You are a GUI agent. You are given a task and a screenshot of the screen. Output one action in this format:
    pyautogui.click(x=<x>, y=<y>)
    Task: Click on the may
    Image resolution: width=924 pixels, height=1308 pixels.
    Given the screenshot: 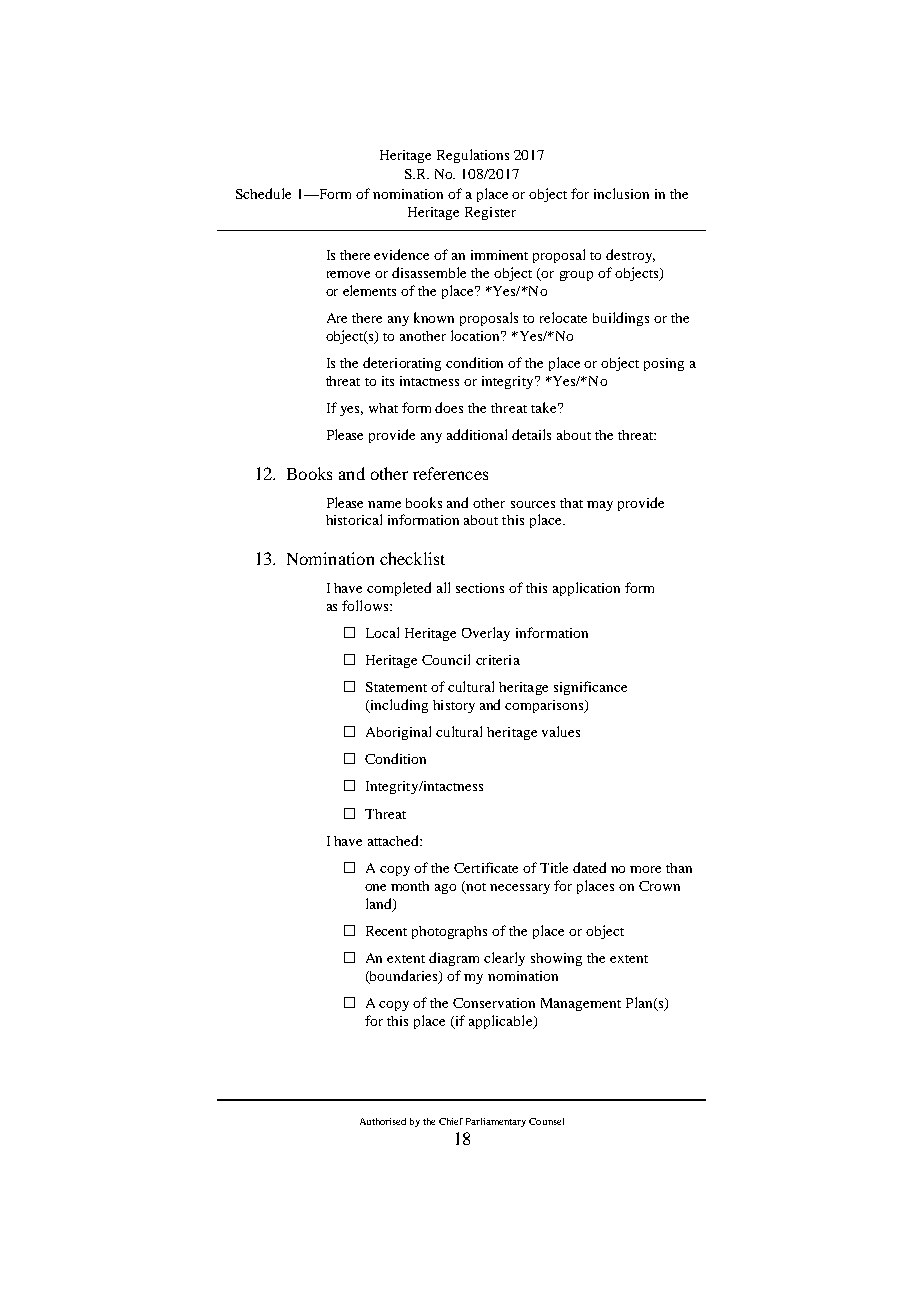 What is the action you would take?
    pyautogui.click(x=600, y=506)
